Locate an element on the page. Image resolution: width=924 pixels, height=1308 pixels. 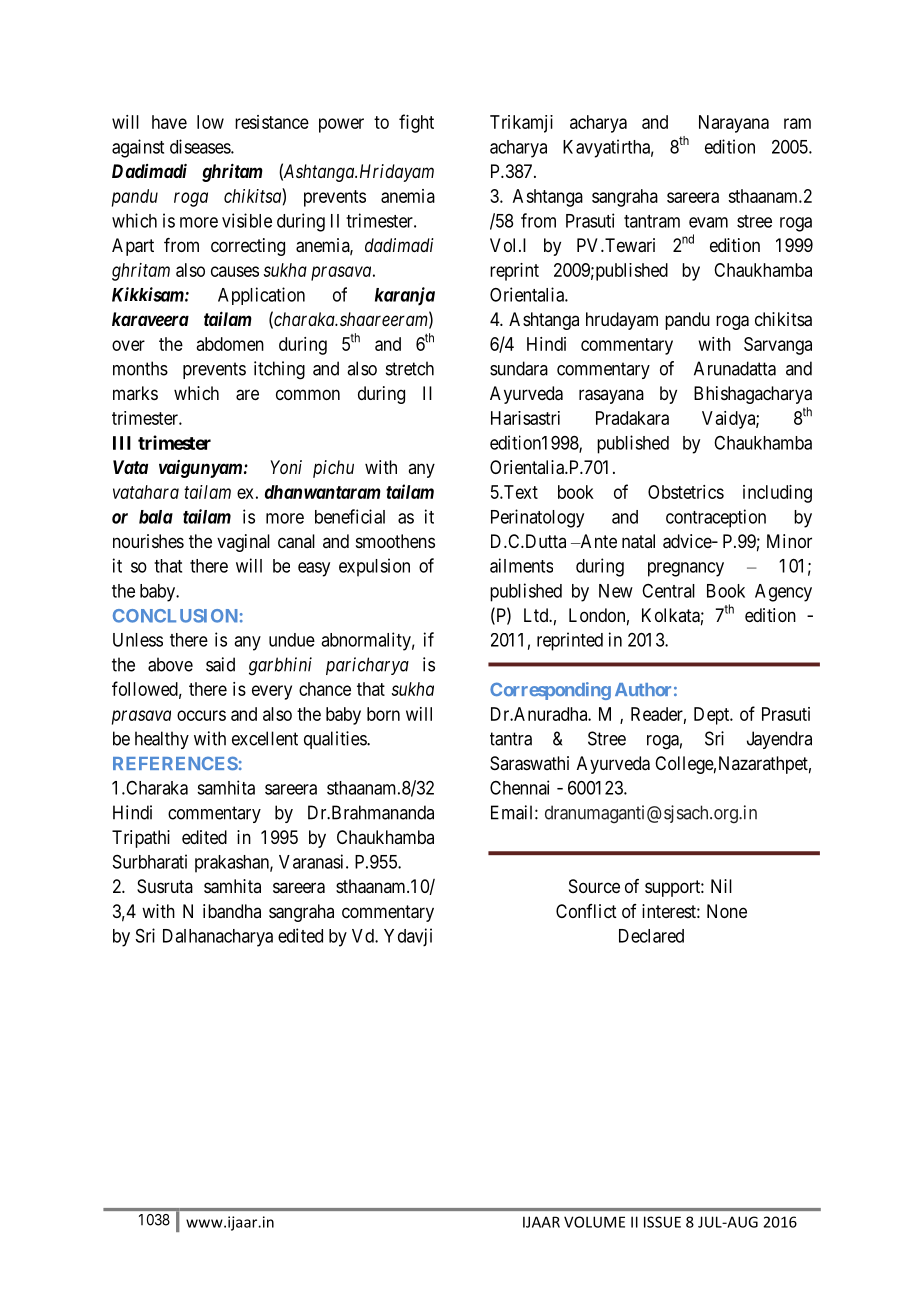
said is located at coordinates (220, 664).
